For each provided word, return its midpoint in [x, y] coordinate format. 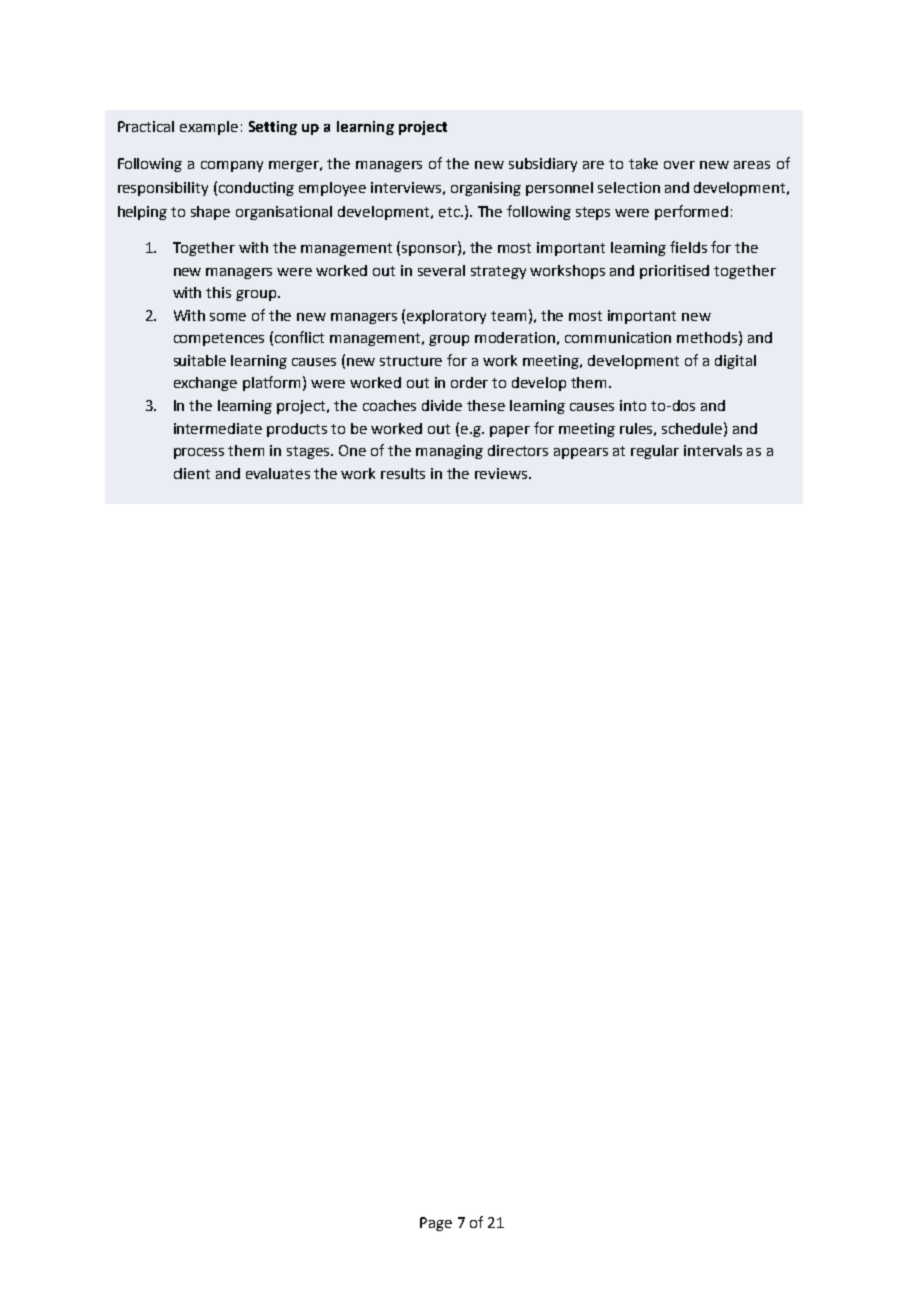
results [403, 473]
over [679, 165]
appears [581, 453]
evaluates [278, 473]
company [232, 166]
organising [486, 189]
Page [436, 1224]
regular [655, 452]
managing [449, 452]
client [192, 473]
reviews [502, 473]
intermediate [218, 428]
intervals [713, 450]
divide [442, 405]
